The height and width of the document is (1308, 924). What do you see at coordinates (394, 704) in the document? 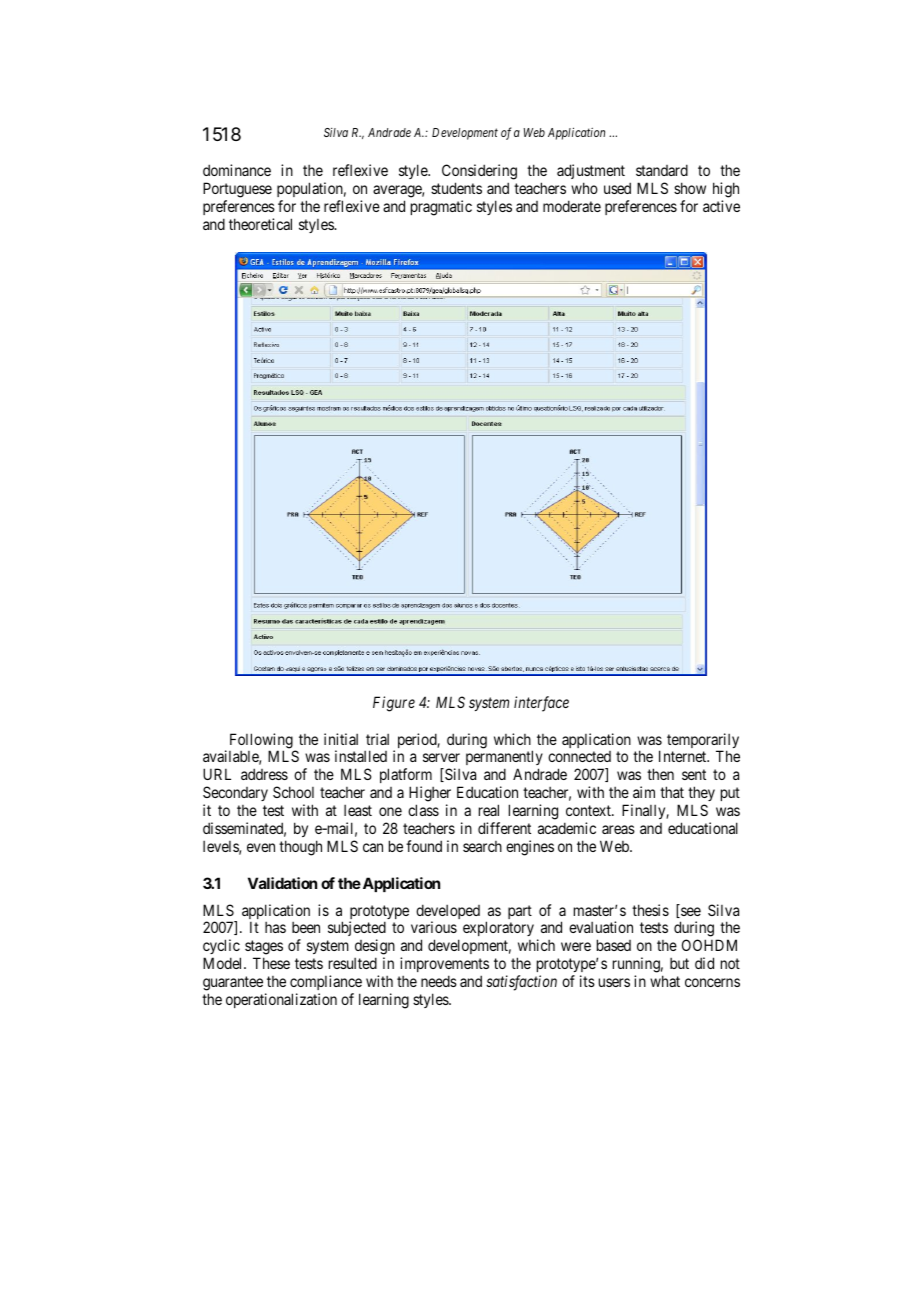
I see `Figure` at bounding box center [394, 704].
